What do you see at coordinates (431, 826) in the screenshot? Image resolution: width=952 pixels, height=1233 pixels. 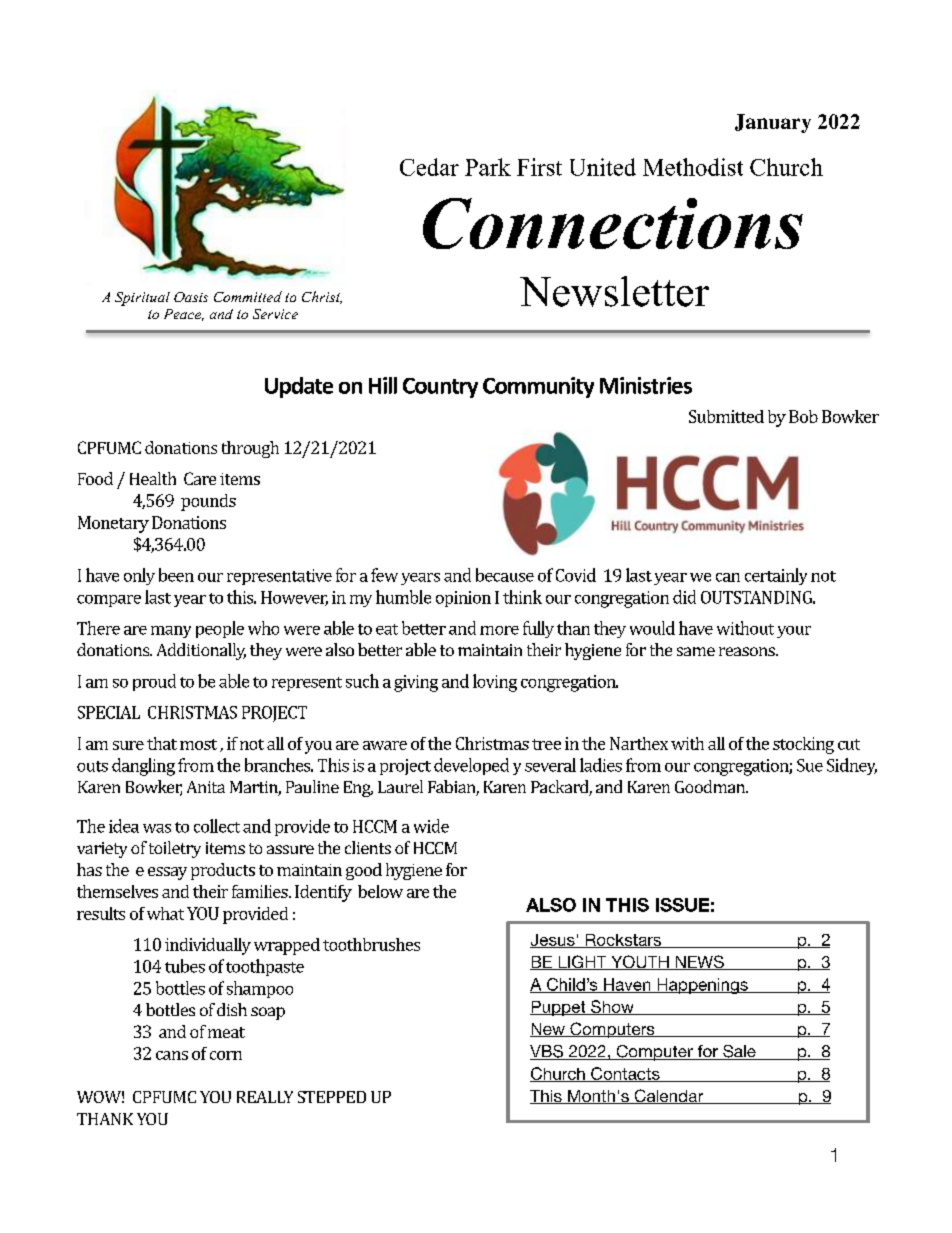 I see `wide` at bounding box center [431, 826].
